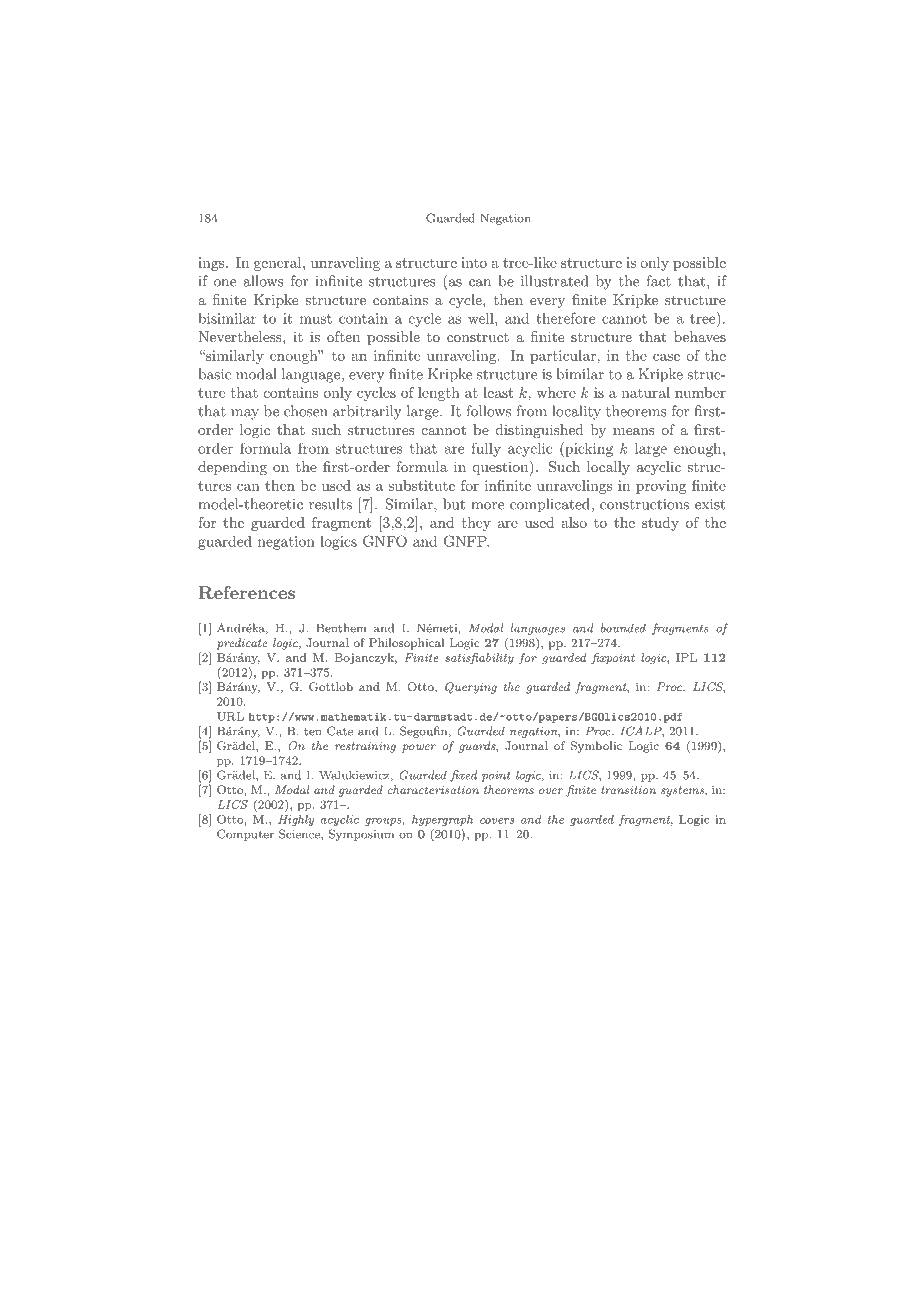  I want to click on References, so click(246, 592).
